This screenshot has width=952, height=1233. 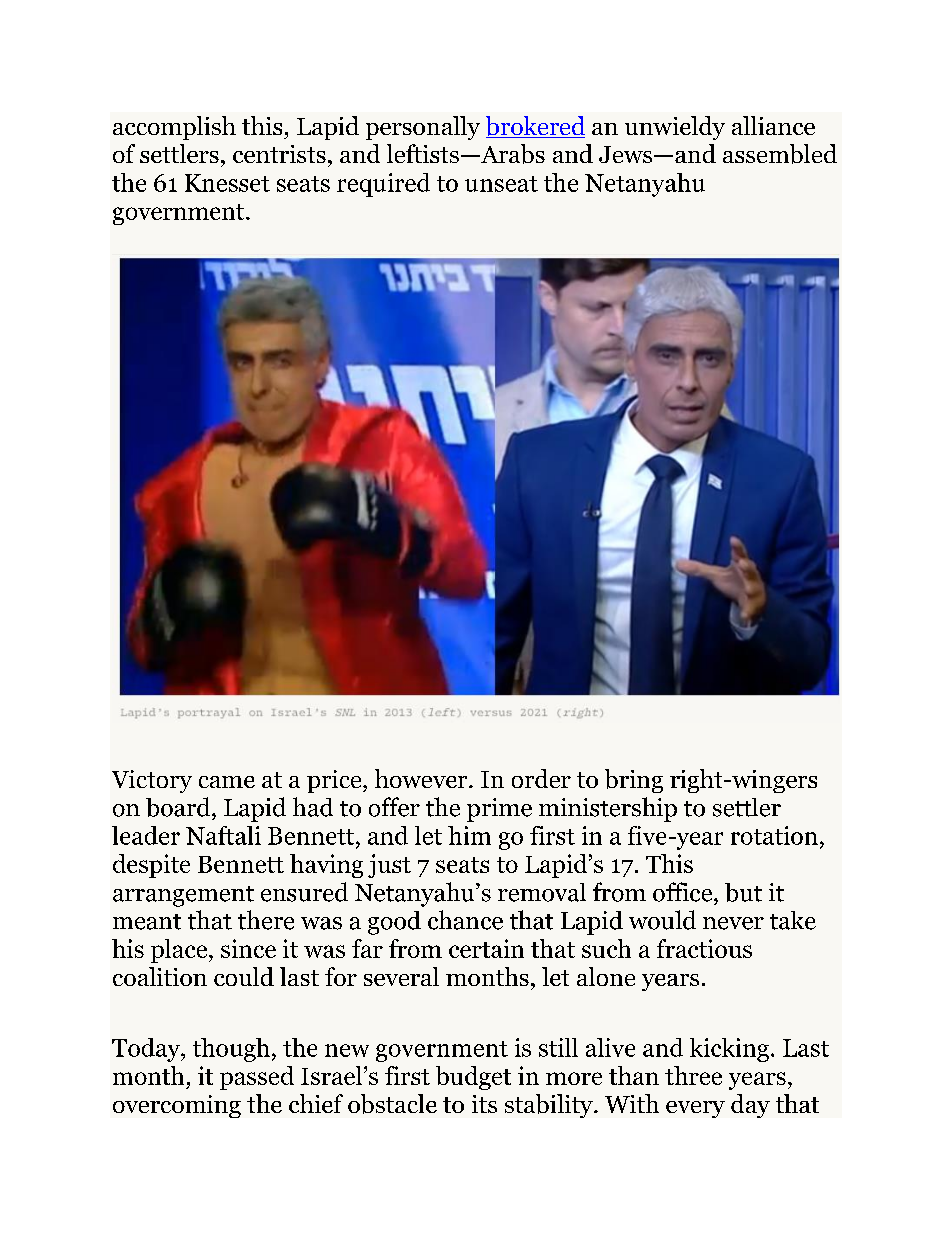 What do you see at coordinates (227, 183) in the screenshot?
I see `Knesset` at bounding box center [227, 183].
